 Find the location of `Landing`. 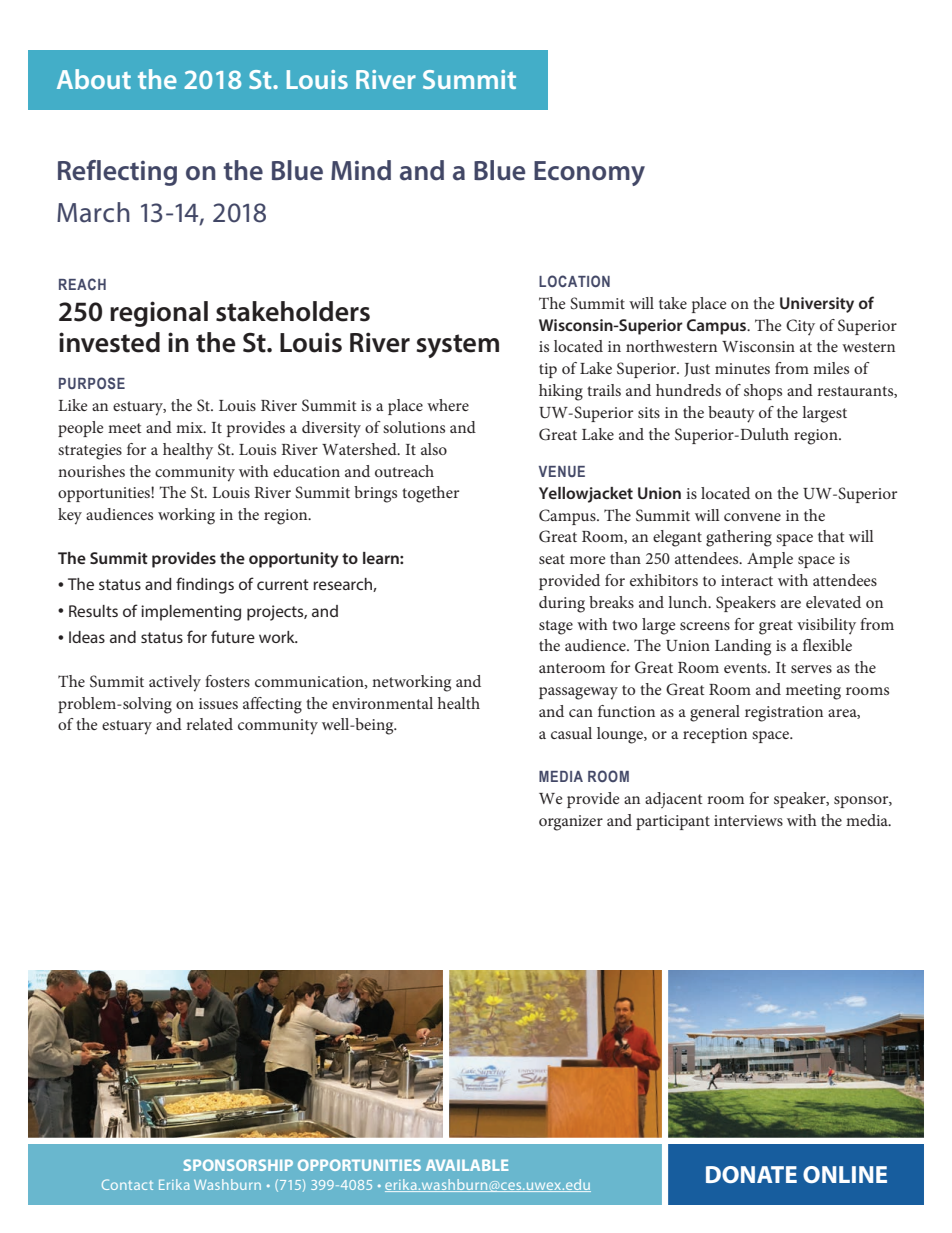

Landing is located at coordinates (743, 647).
